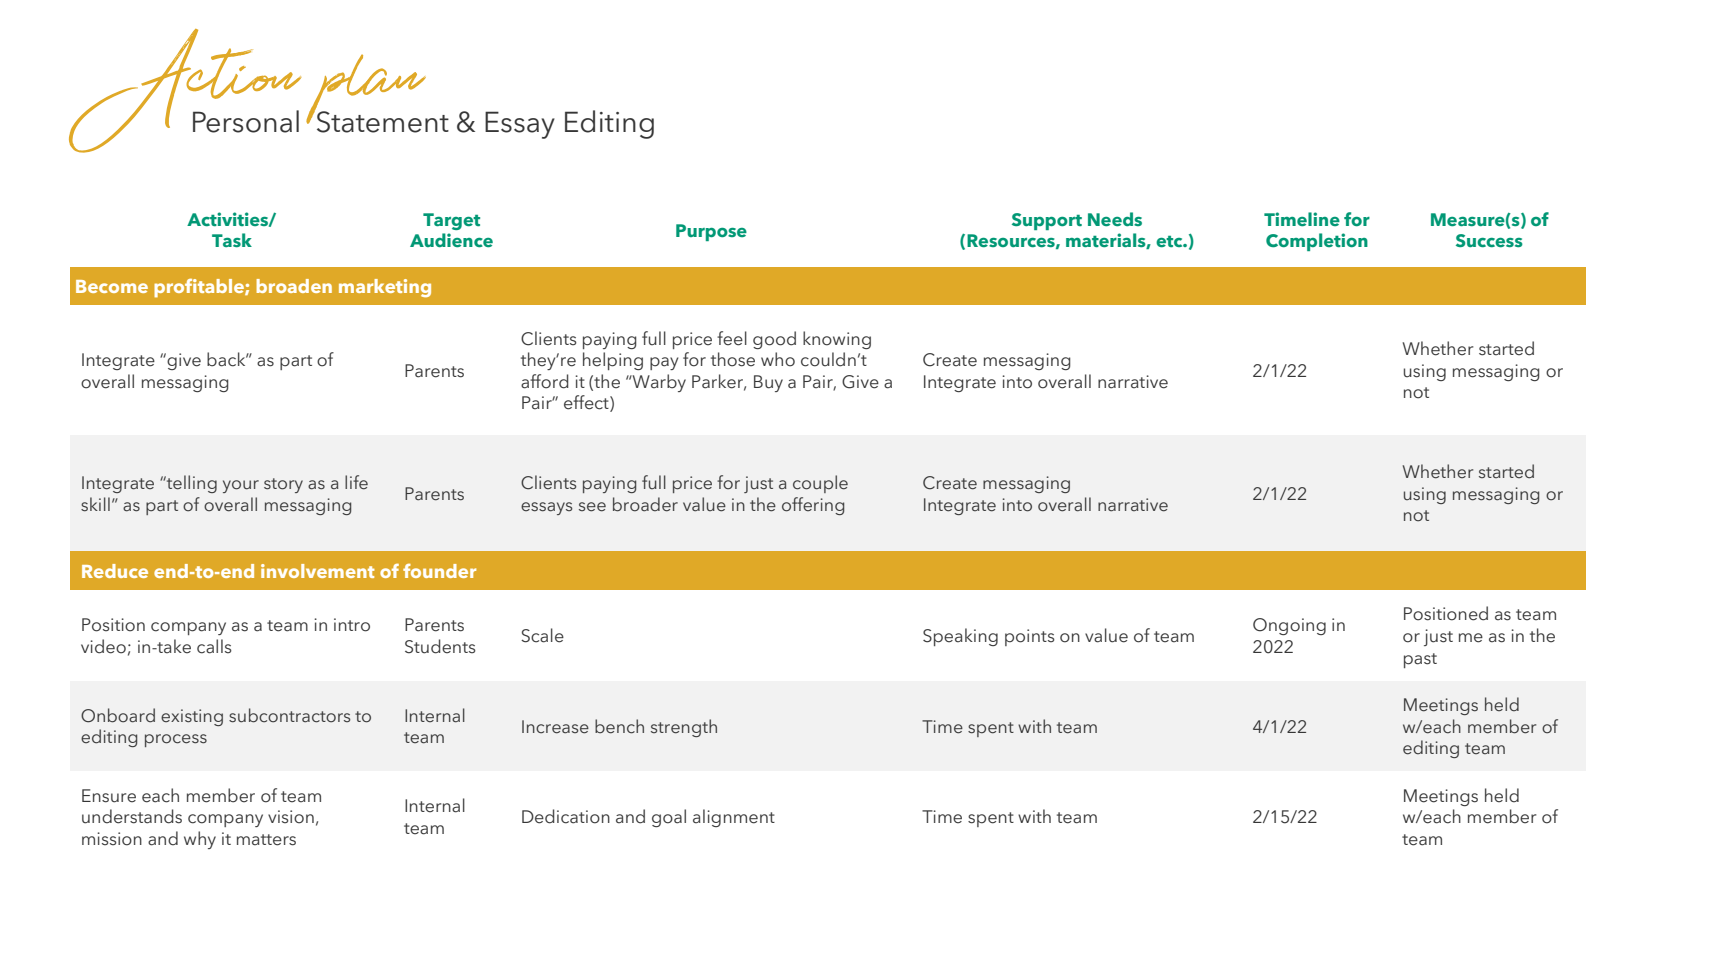 The width and height of the screenshot is (1724, 970). What do you see at coordinates (381, 121) in the screenshot?
I see `Statement` at bounding box center [381, 121].
